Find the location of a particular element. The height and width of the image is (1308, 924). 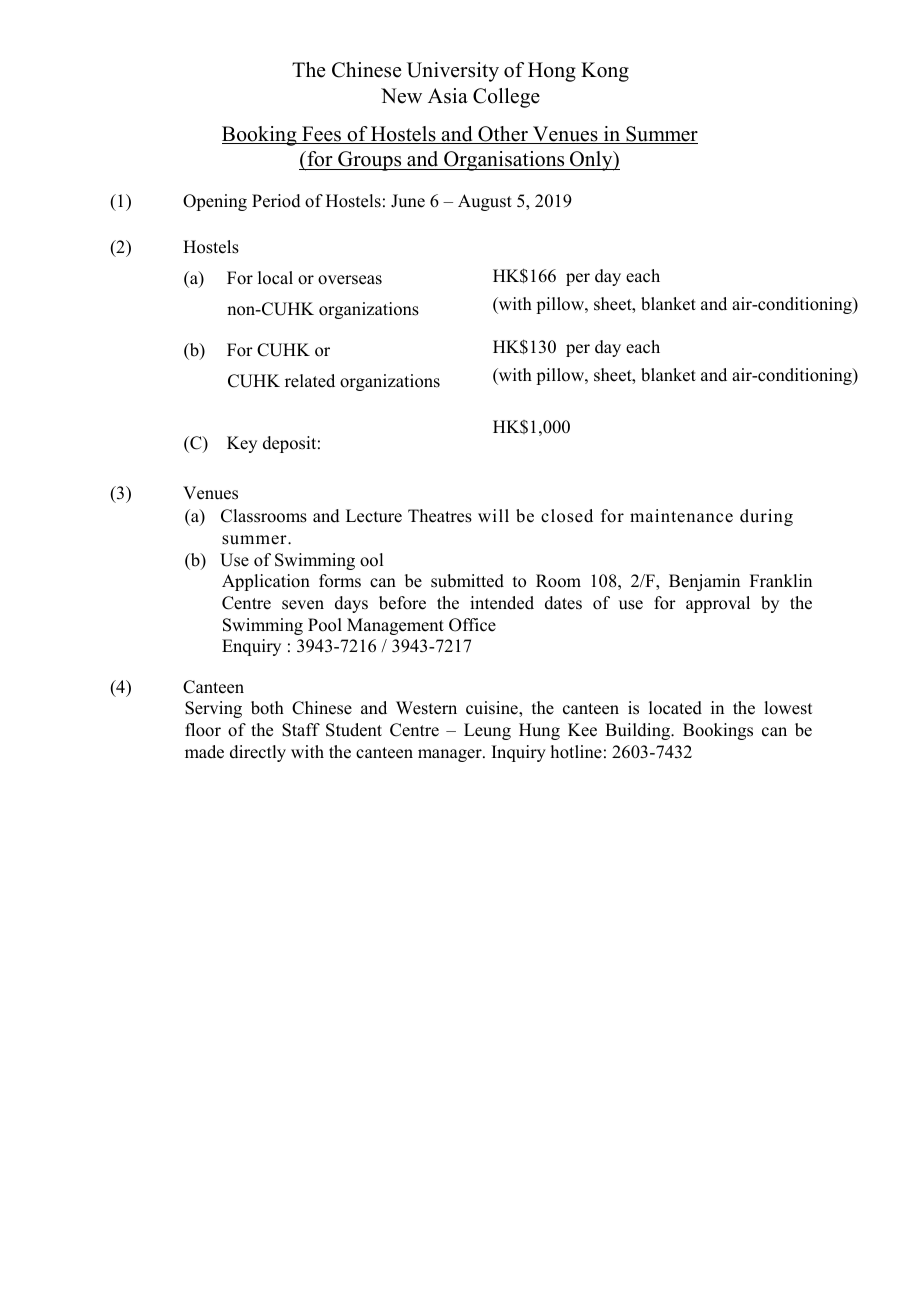

Fees is located at coordinates (322, 135).
